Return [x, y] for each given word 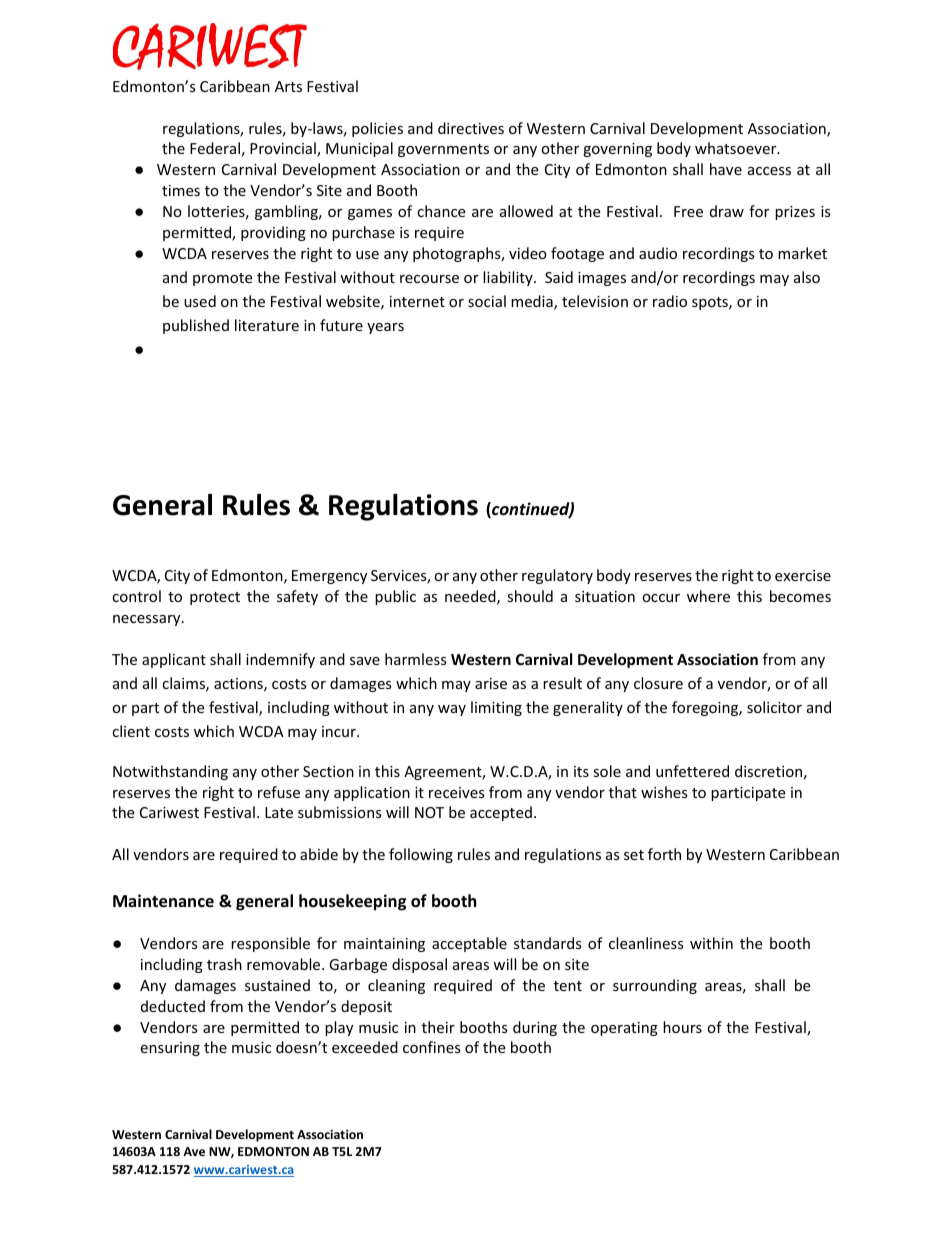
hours [682, 1027]
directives [471, 128]
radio [670, 301]
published [196, 326]
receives [457, 792]
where [708, 596]
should [530, 596]
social [487, 301]
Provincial [284, 149]
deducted [173, 1006]
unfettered [692, 771]
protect [215, 598]
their [438, 1027]
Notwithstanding [170, 772]
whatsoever [737, 148]
